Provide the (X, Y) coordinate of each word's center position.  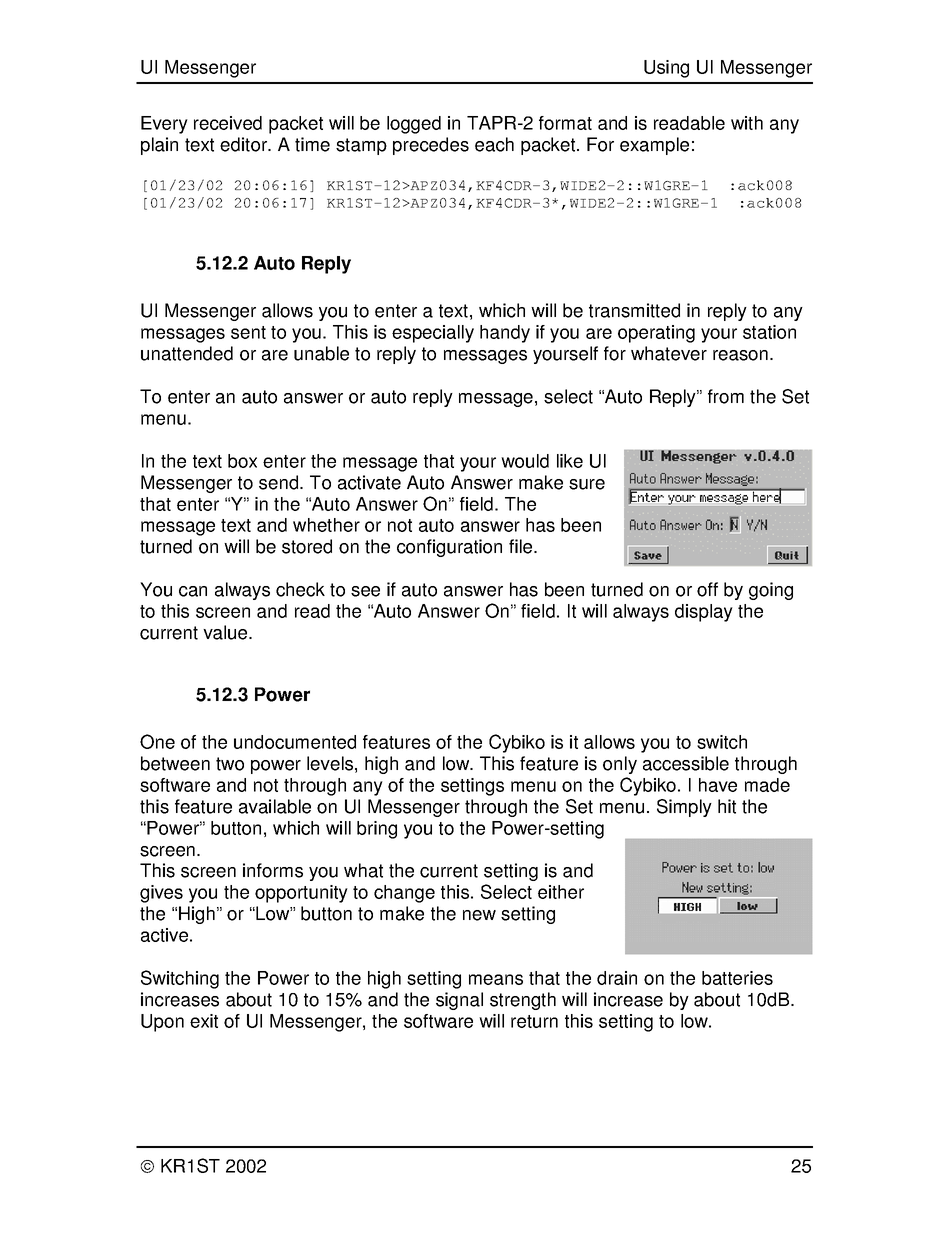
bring (377, 830)
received (228, 123)
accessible (686, 763)
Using (666, 69)
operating (656, 334)
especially (433, 334)
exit (204, 1021)
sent (248, 332)
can (193, 591)
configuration (449, 548)
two (230, 764)
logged (414, 125)
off (707, 589)
